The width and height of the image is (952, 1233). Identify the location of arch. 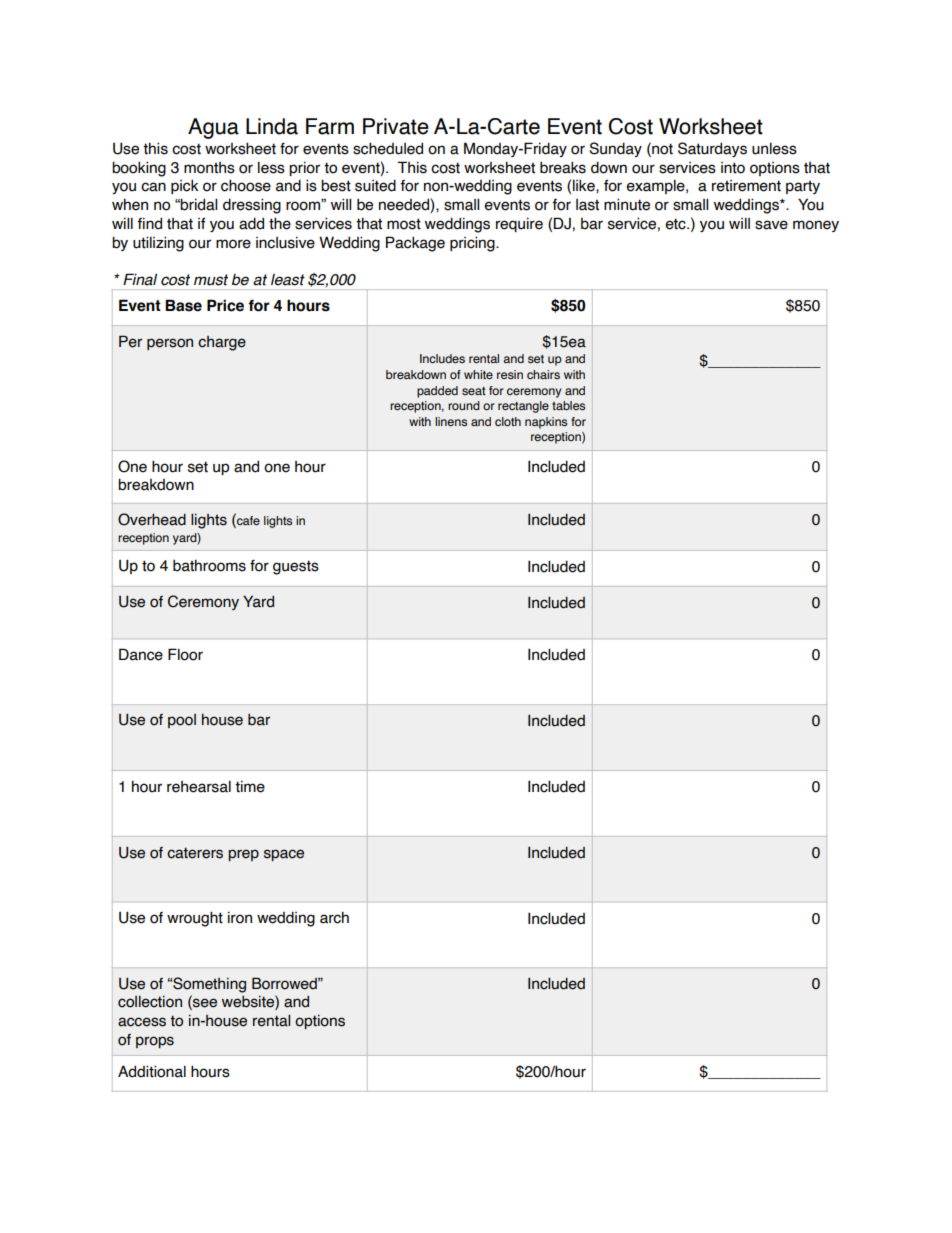
(334, 917).
